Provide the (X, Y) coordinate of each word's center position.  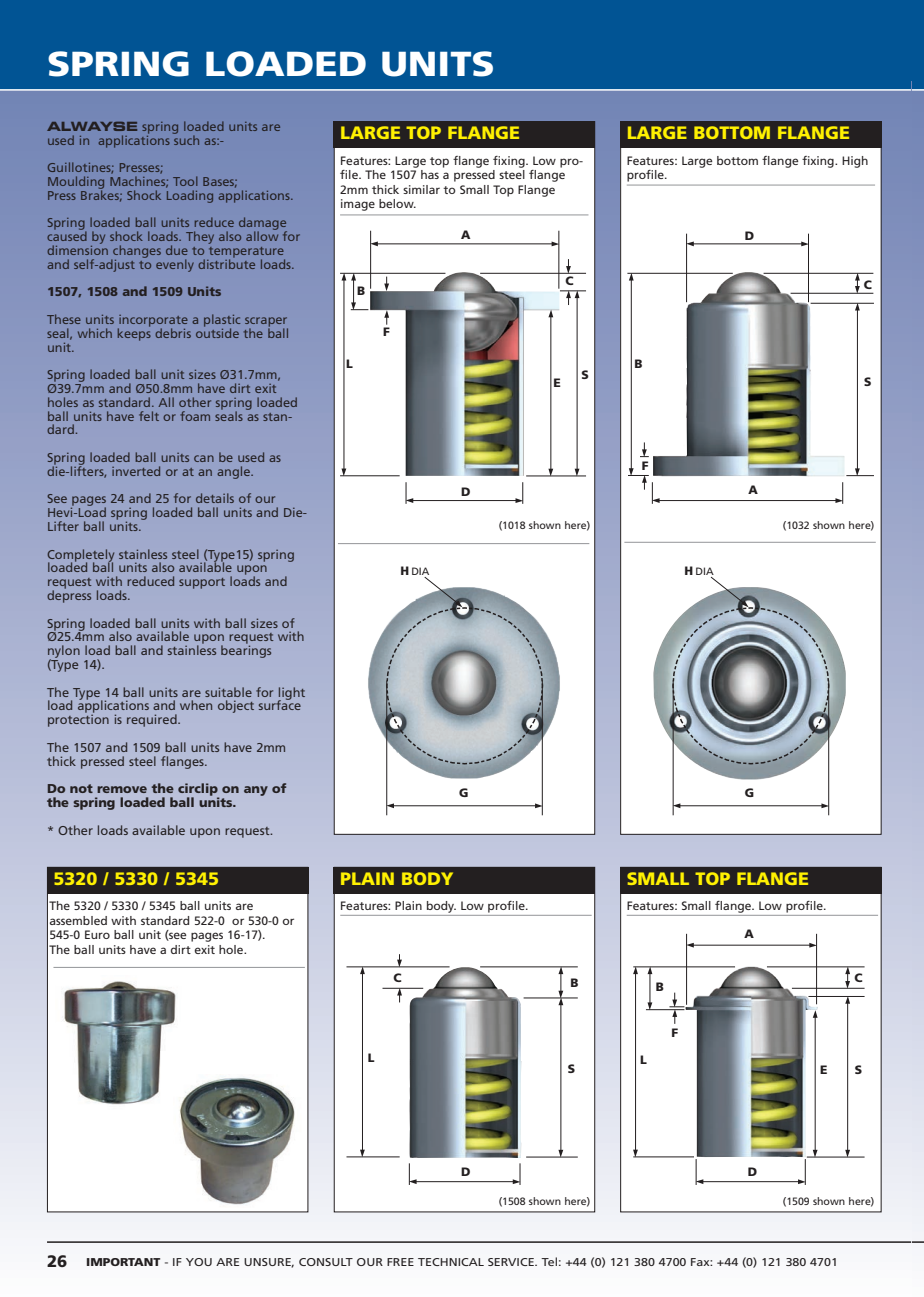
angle (234, 472)
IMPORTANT (123, 1262)
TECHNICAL (451, 1262)
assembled (78, 920)
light (291, 694)
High (855, 162)
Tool (185, 181)
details (215, 498)
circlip (198, 790)
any (256, 791)
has (430, 174)
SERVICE (512, 1262)
